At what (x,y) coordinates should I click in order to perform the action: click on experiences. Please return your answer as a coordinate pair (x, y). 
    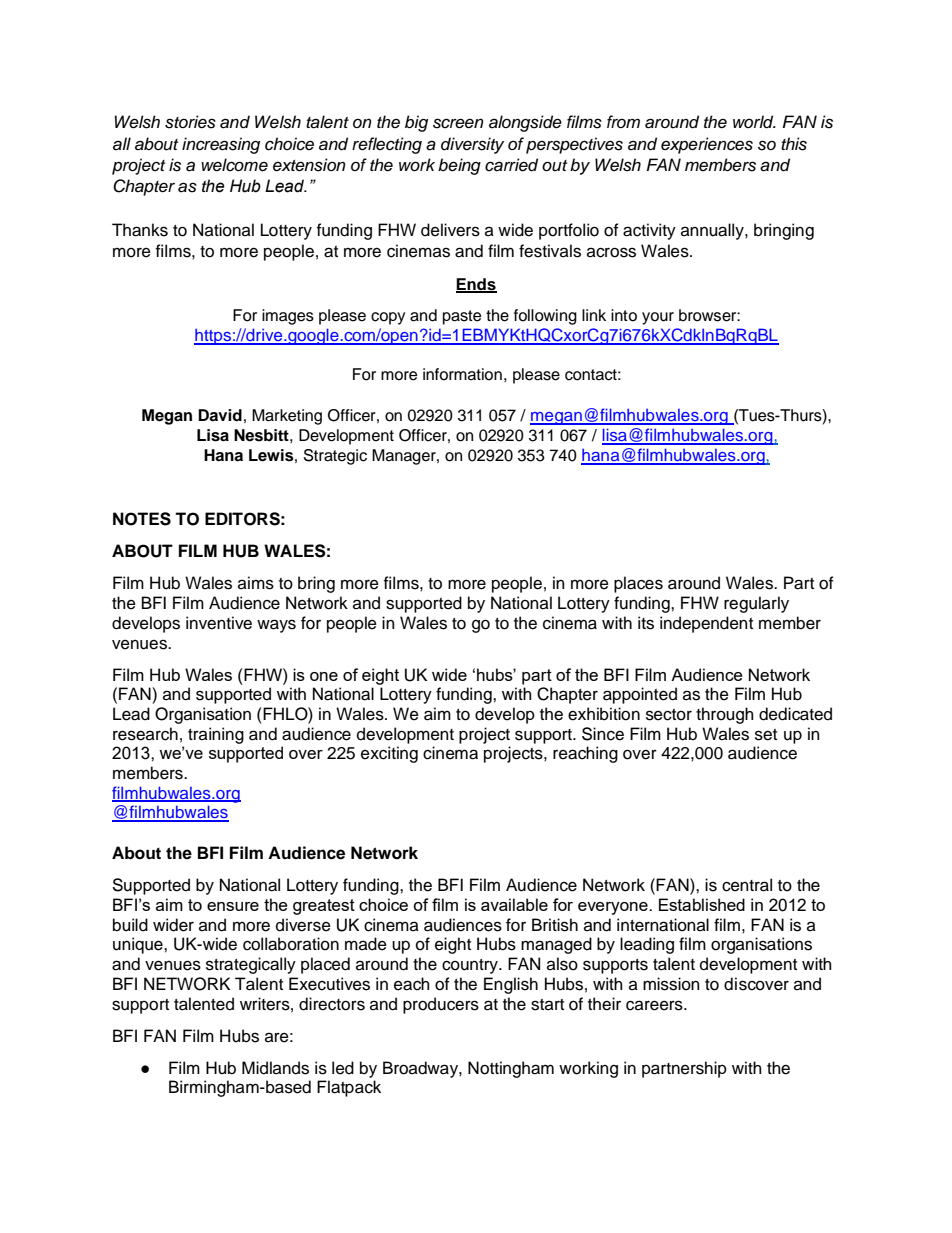
    Looking at the image, I should click on (707, 145).
